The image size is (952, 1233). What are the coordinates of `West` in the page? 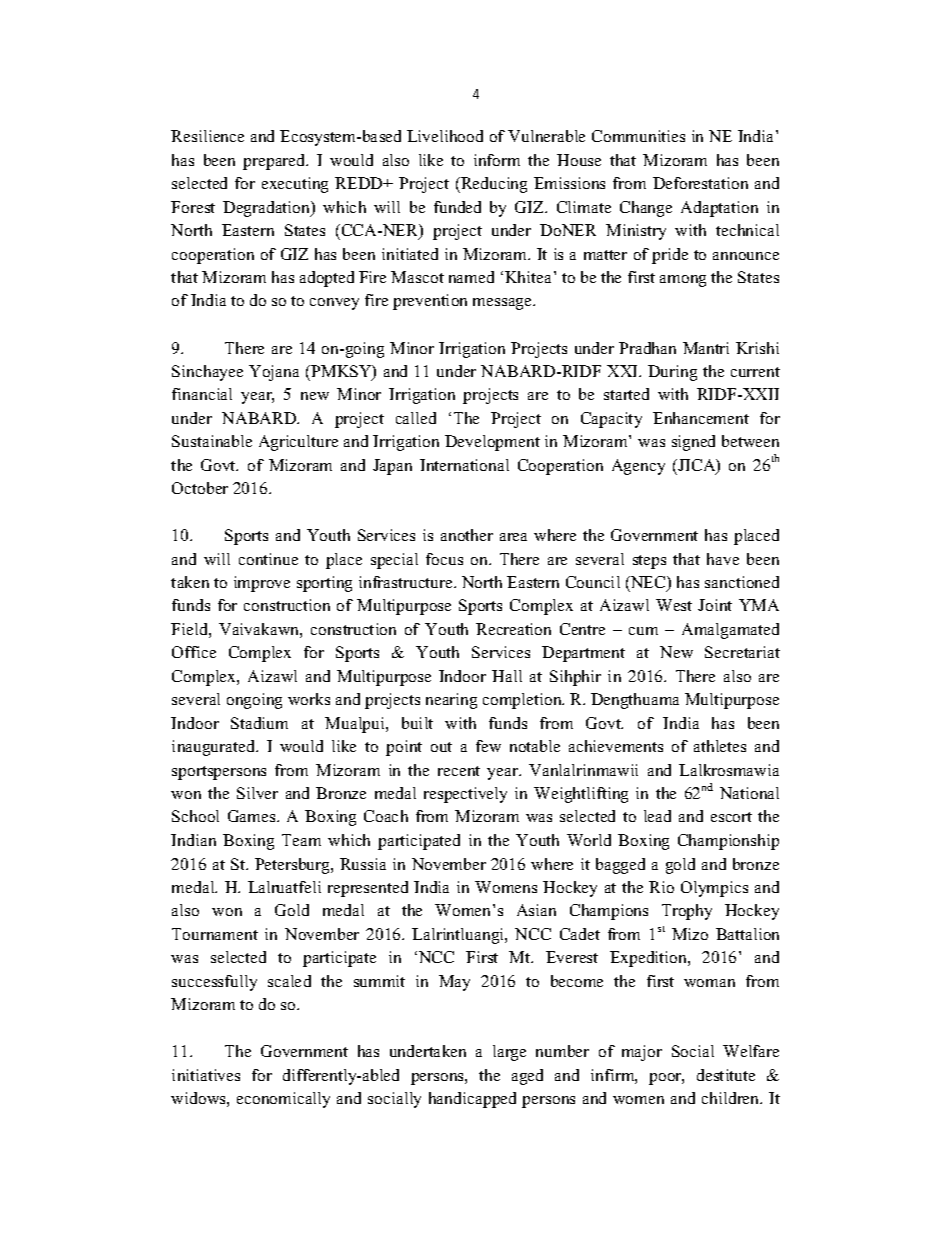 It's located at (674, 605).
